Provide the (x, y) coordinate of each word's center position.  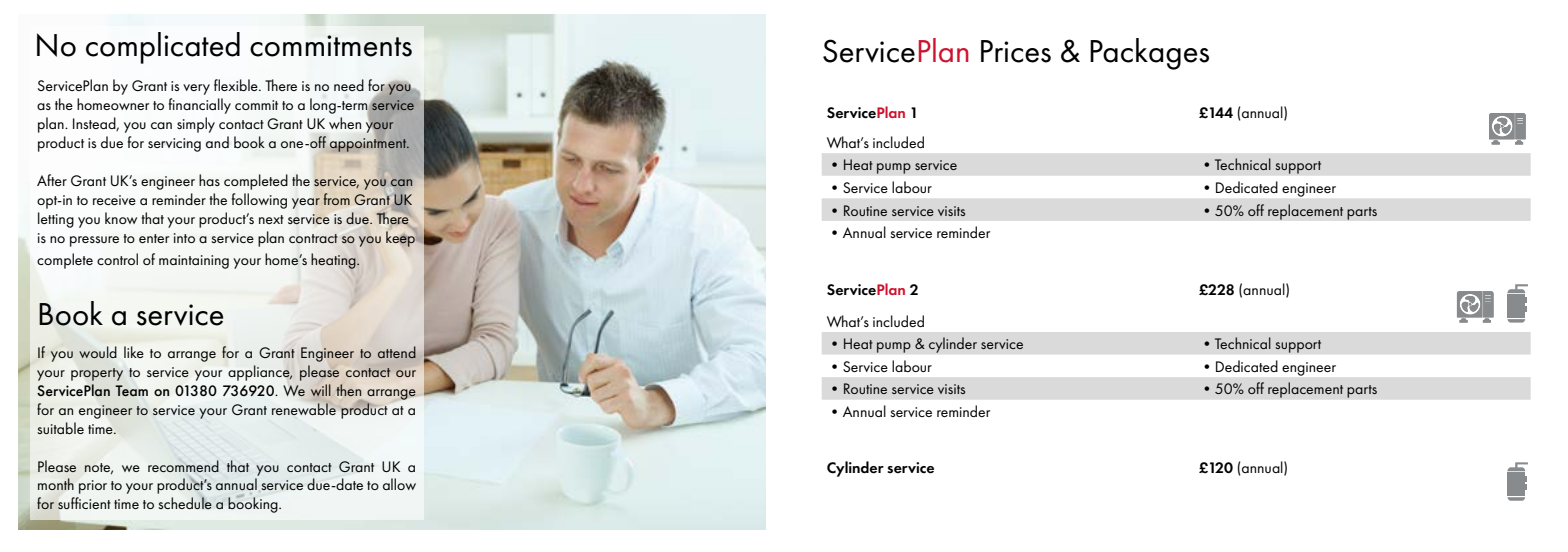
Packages (1149, 54)
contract (313, 238)
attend (397, 352)
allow (399, 484)
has (209, 180)
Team (131, 390)
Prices (1016, 51)
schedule (185, 503)
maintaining (194, 262)
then (348, 390)
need (349, 85)
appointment (369, 144)
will (321, 390)
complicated (163, 48)
